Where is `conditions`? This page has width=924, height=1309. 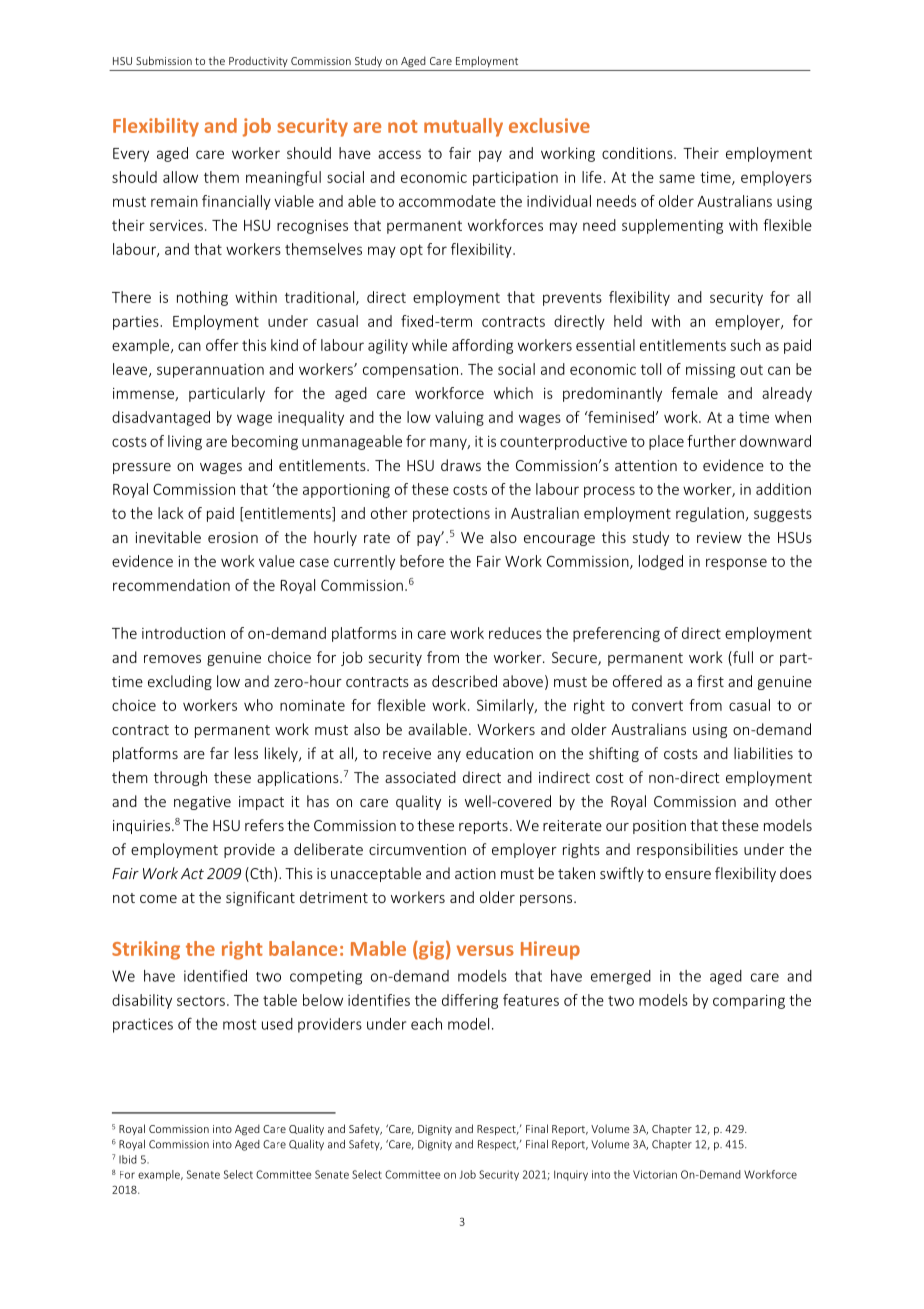
conditions is located at coordinates (638, 153).
